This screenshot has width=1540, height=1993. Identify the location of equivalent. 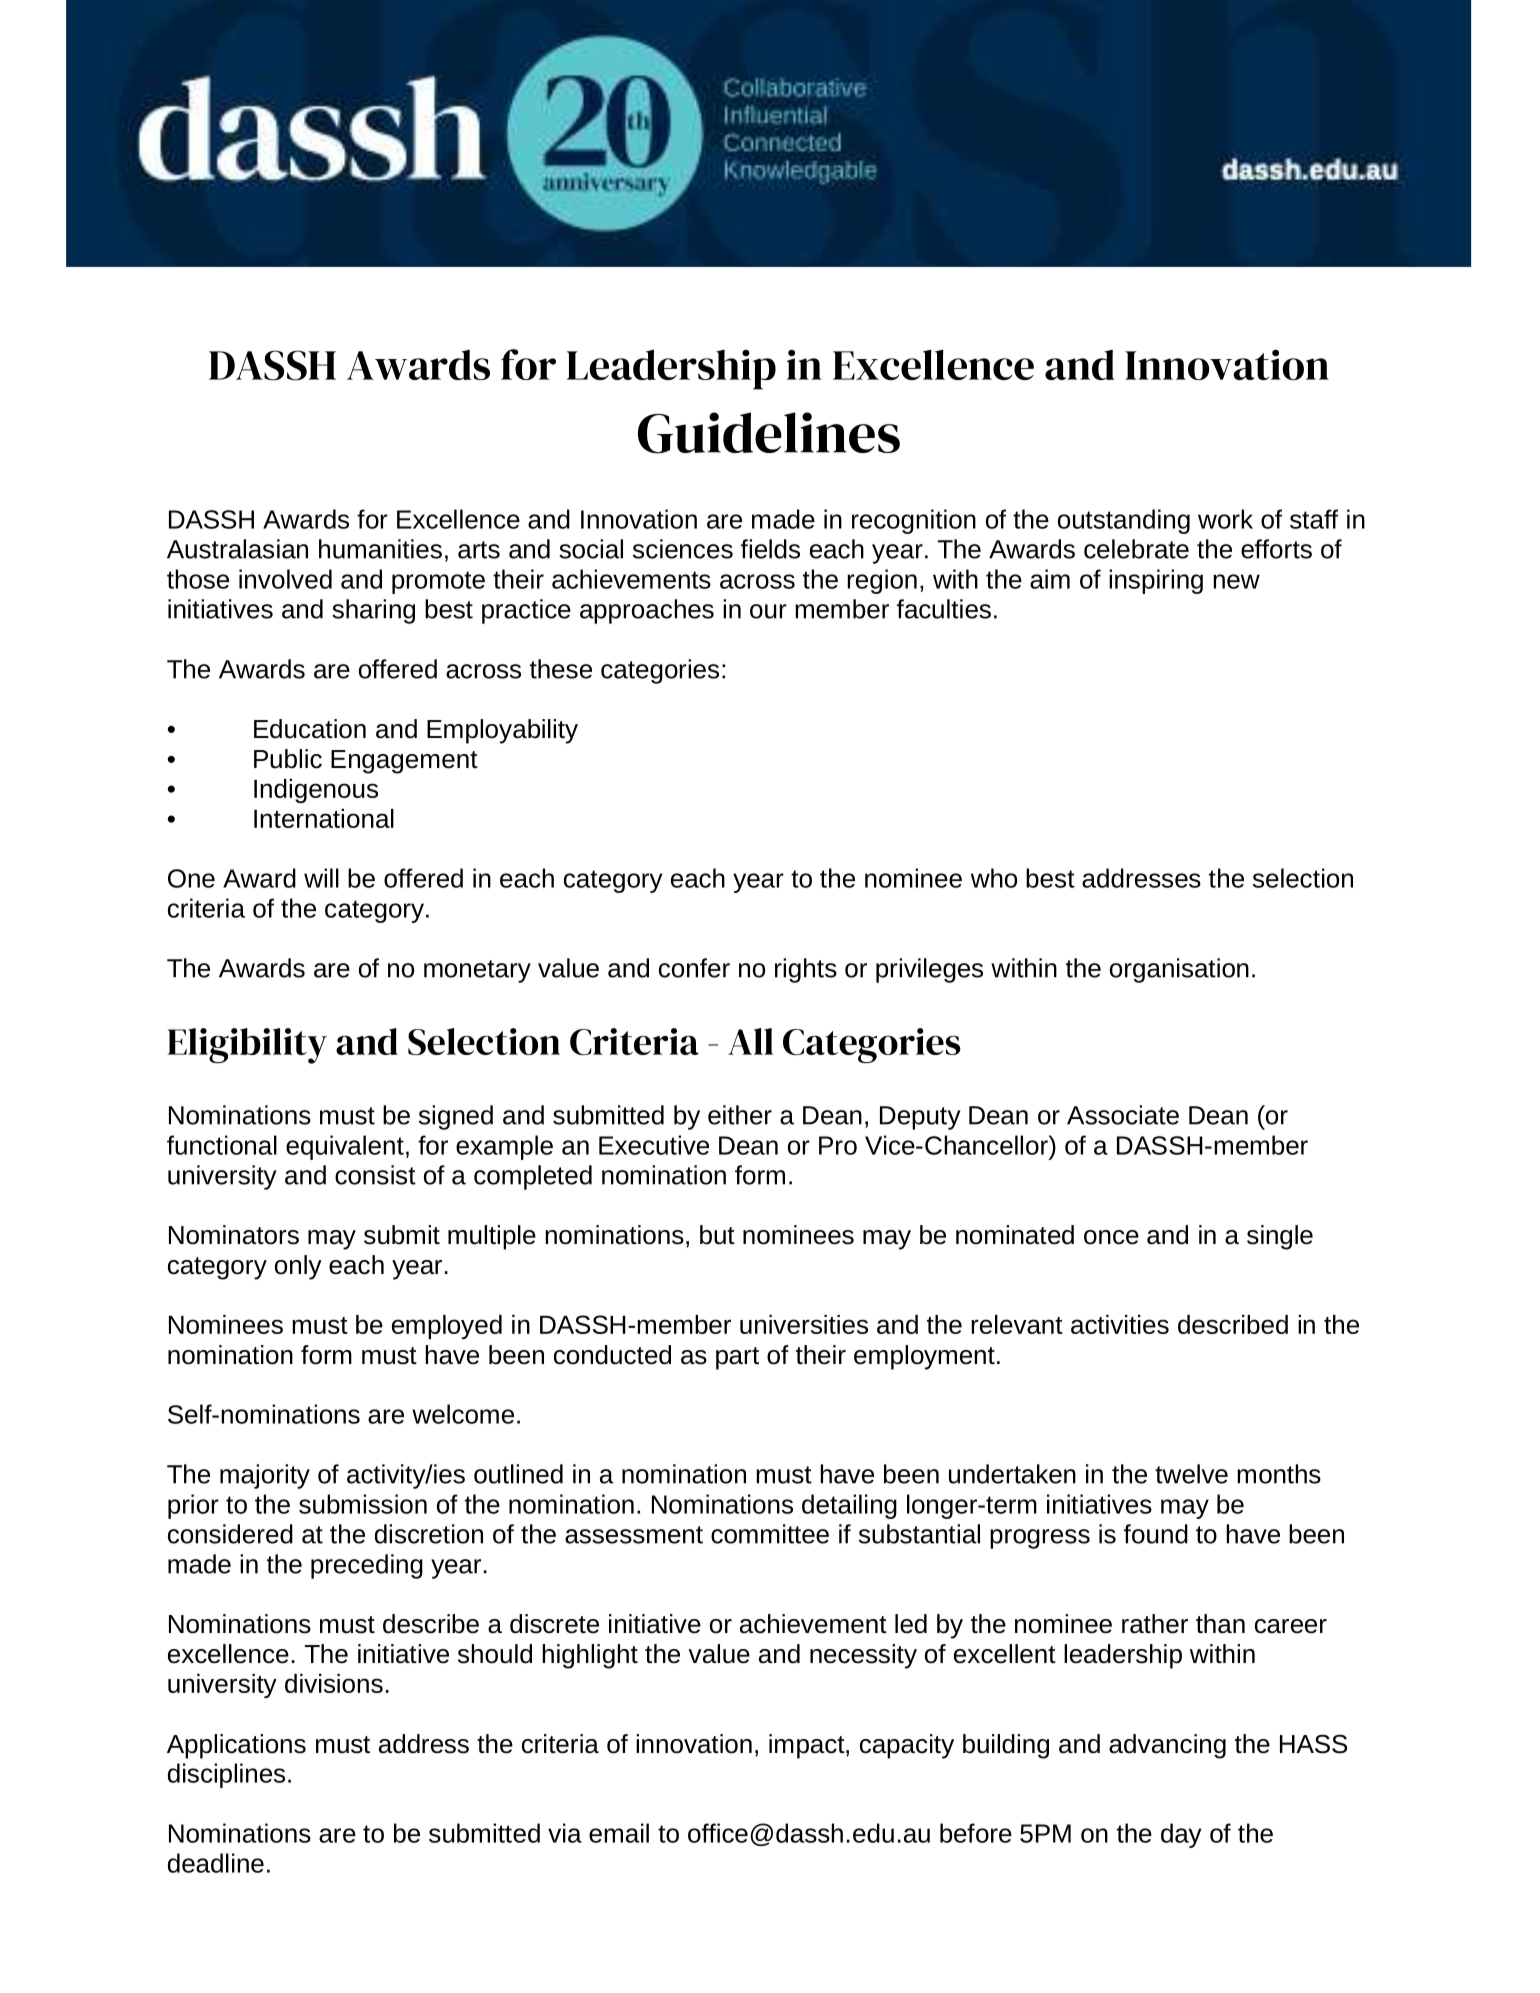
(345, 1147).
